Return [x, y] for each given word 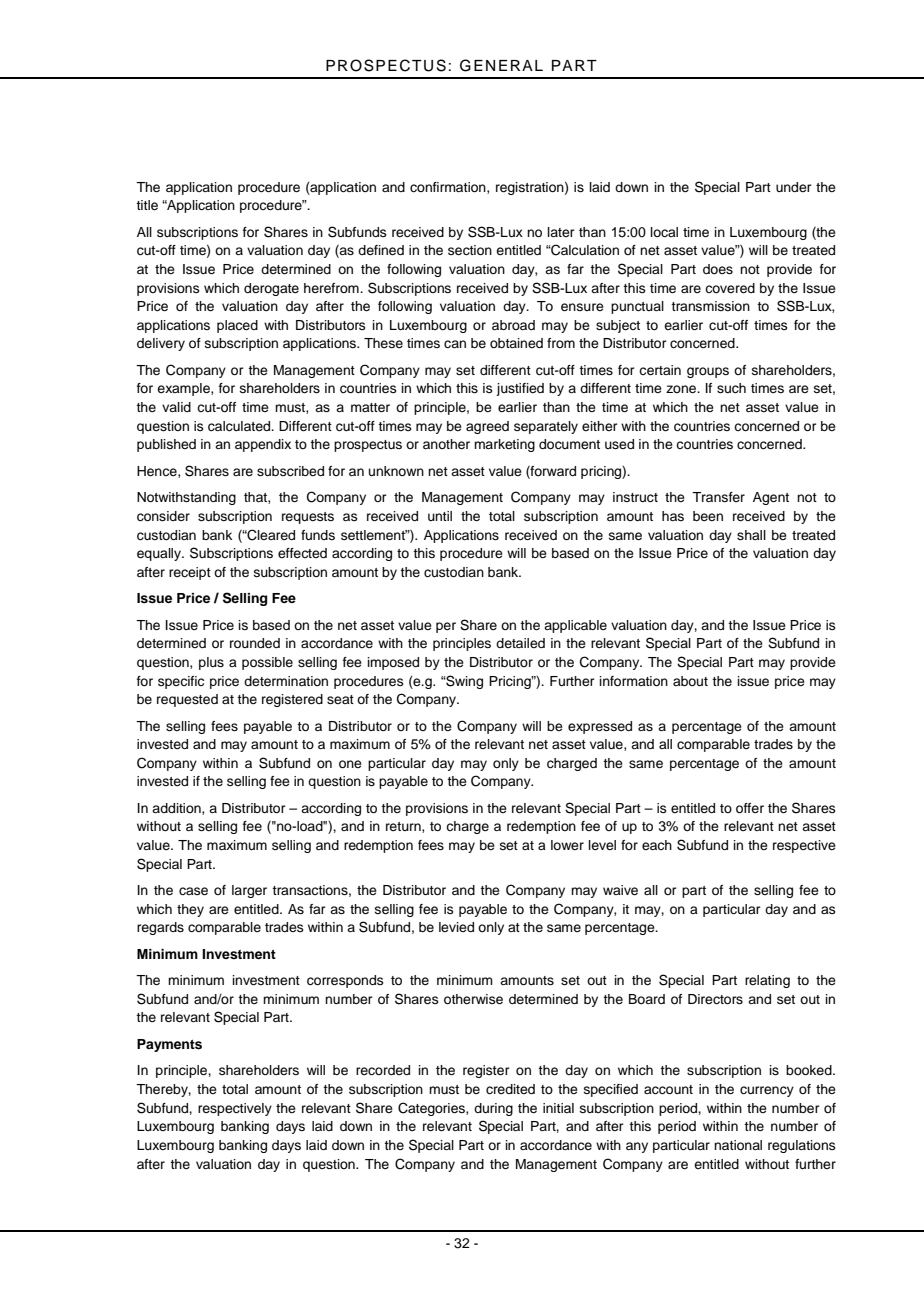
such [731, 388]
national [738, 1145]
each [657, 845]
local [664, 232]
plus [211, 663]
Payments [169, 1045]
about [690, 681]
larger [249, 891]
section [470, 250]
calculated [240, 426]
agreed [487, 427]
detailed [520, 643]
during [493, 1109]
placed [237, 326]
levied [456, 927]
